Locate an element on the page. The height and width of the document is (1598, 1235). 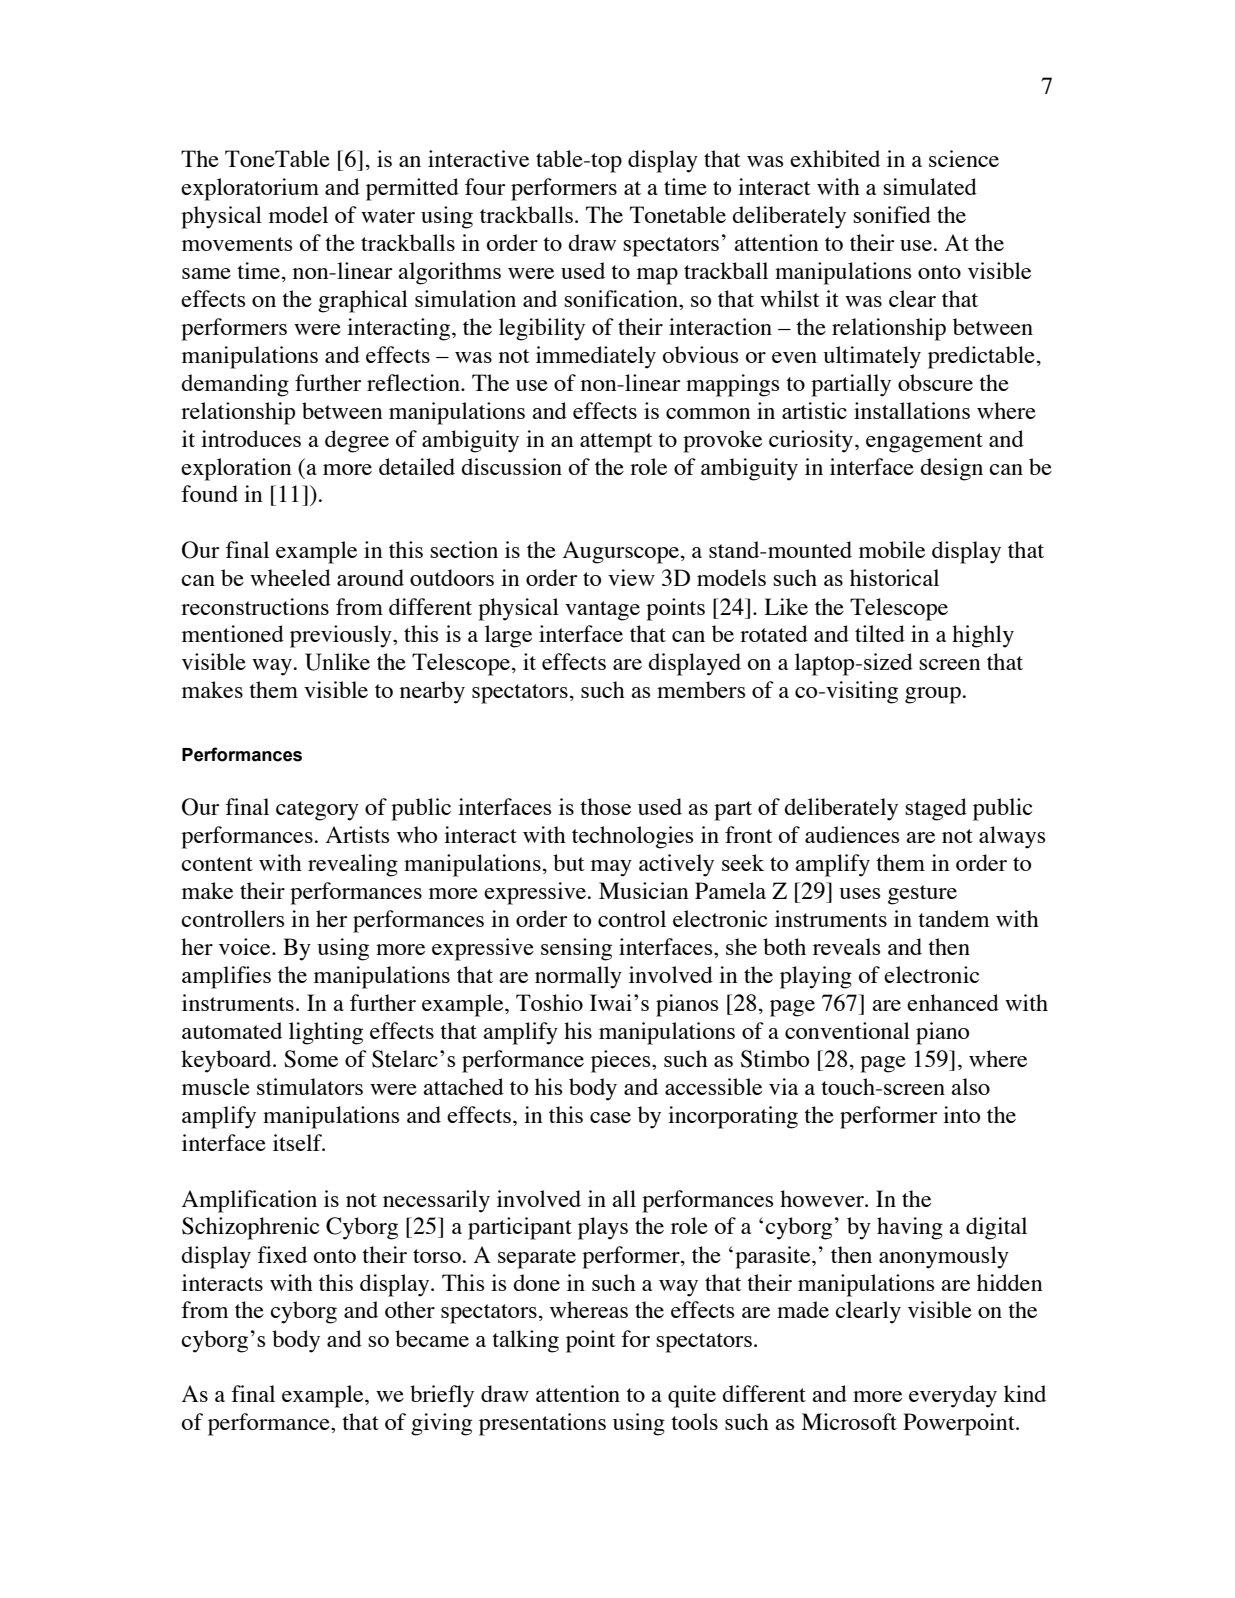
simulated is located at coordinates (930, 186).
